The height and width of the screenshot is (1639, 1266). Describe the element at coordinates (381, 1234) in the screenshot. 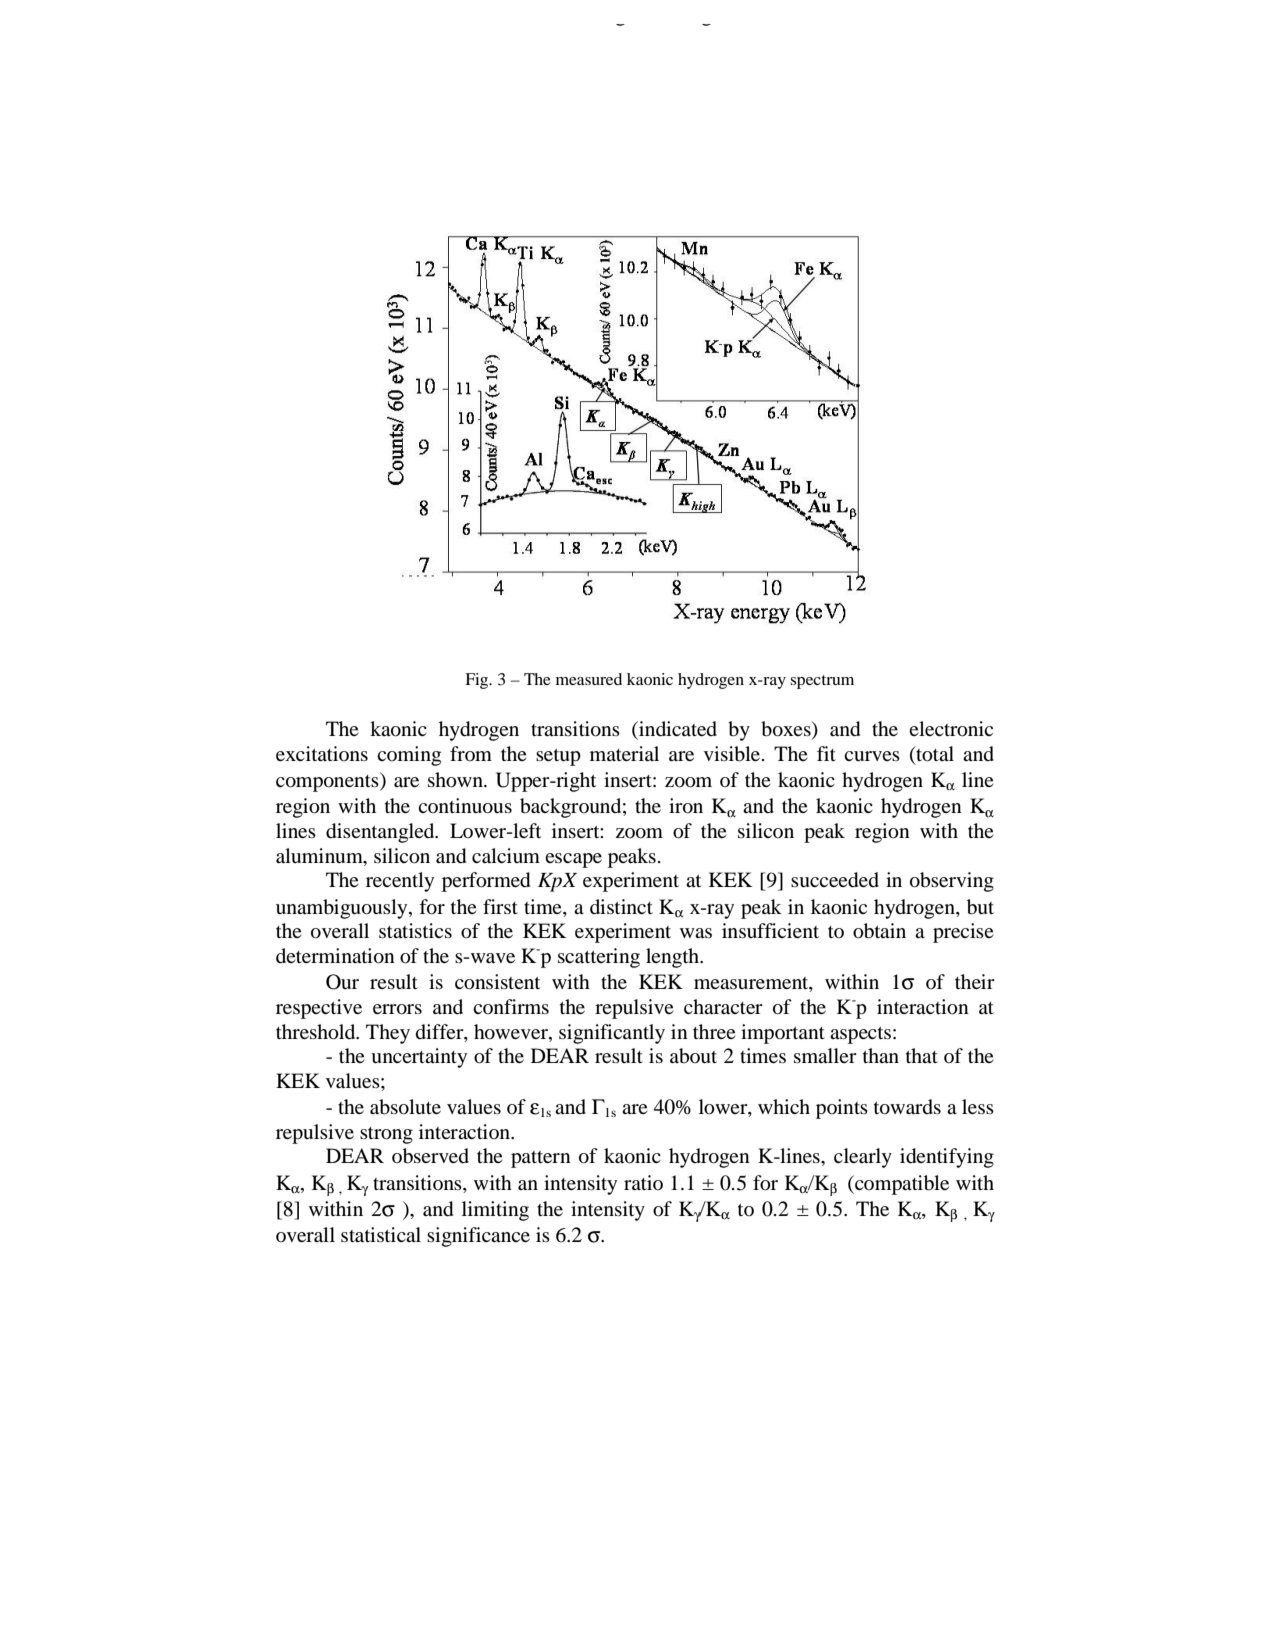

I see `statistical` at that location.
